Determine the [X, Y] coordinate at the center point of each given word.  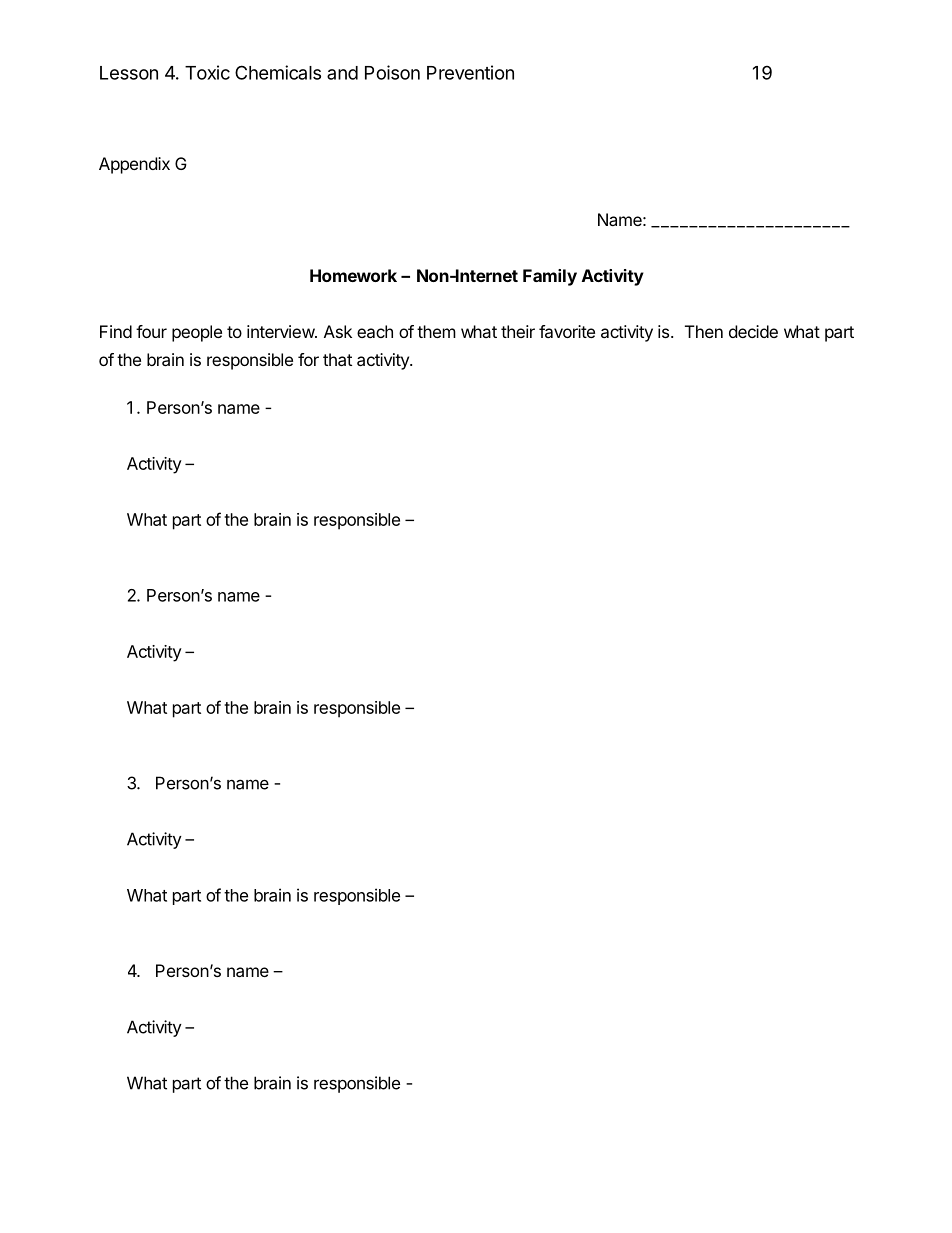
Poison [392, 72]
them [436, 331]
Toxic [207, 72]
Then [704, 331]
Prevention [470, 72]
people [197, 333]
